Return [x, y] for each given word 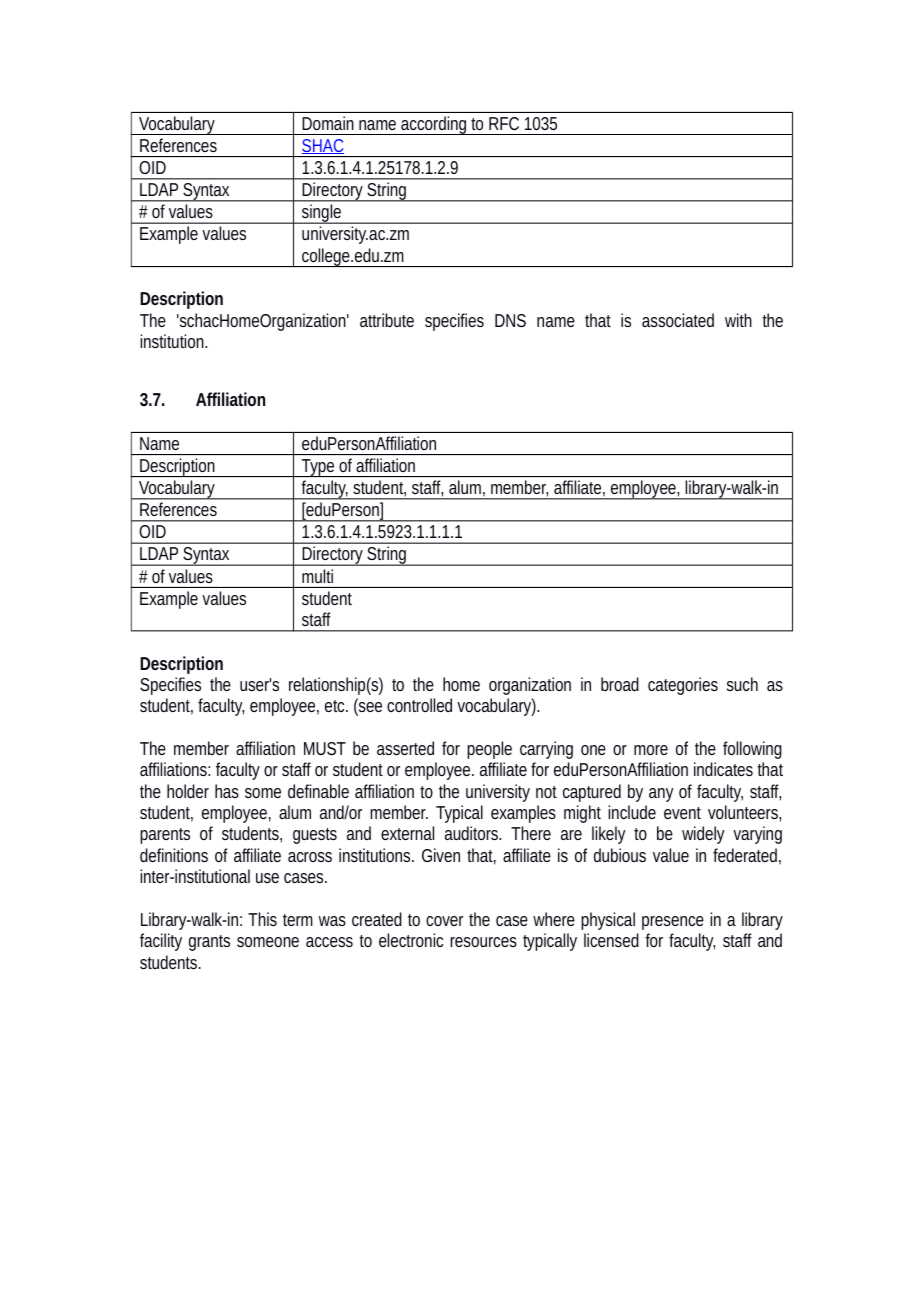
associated [678, 320]
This [262, 919]
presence [673, 923]
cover [444, 921]
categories [683, 686]
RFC [504, 123]
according [434, 125]
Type [318, 468]
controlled [419, 705]
